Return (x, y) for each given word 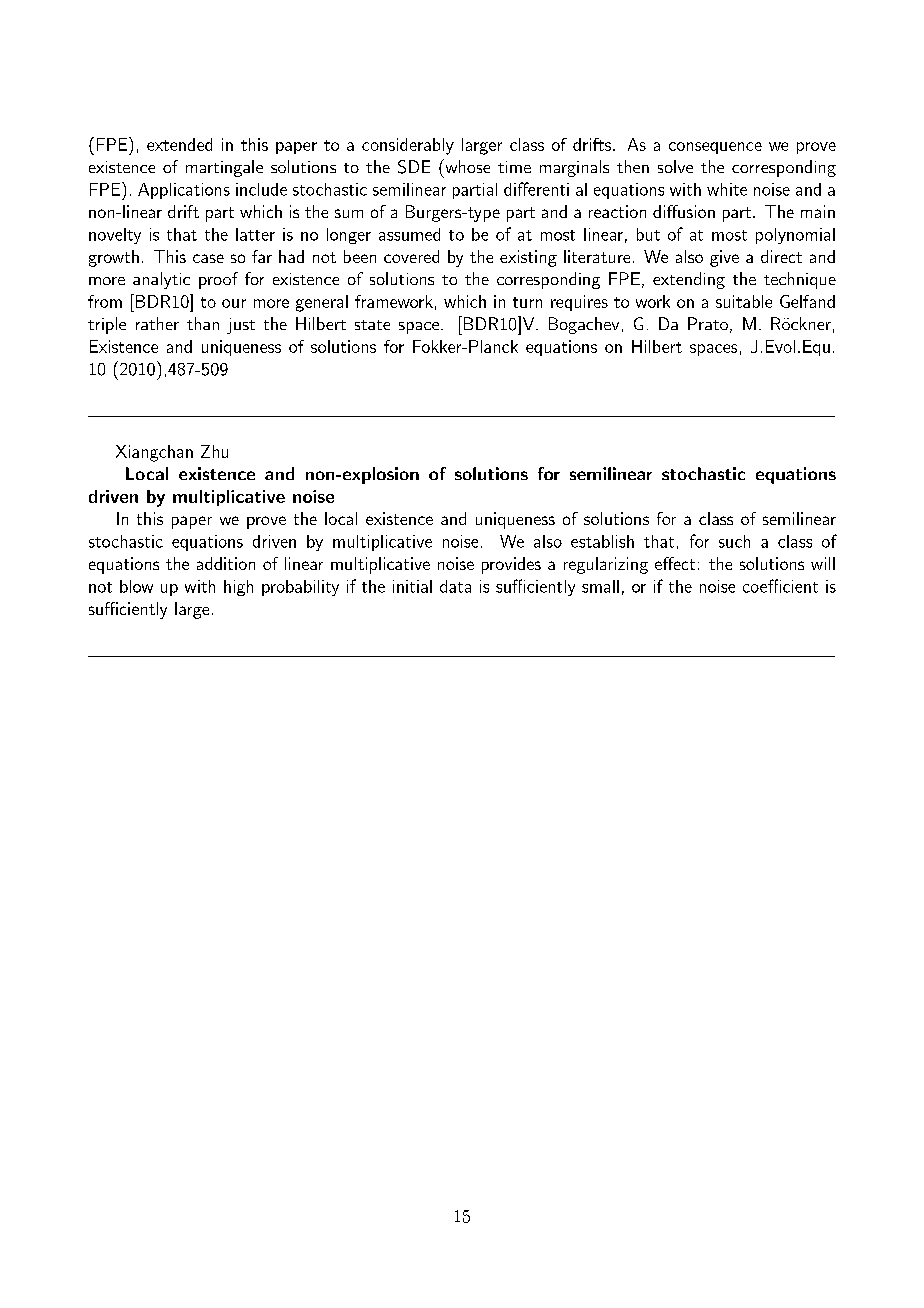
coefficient (780, 586)
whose (466, 166)
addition (226, 563)
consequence (715, 148)
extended (179, 144)
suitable (744, 301)
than (203, 323)
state (372, 325)
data (455, 586)
